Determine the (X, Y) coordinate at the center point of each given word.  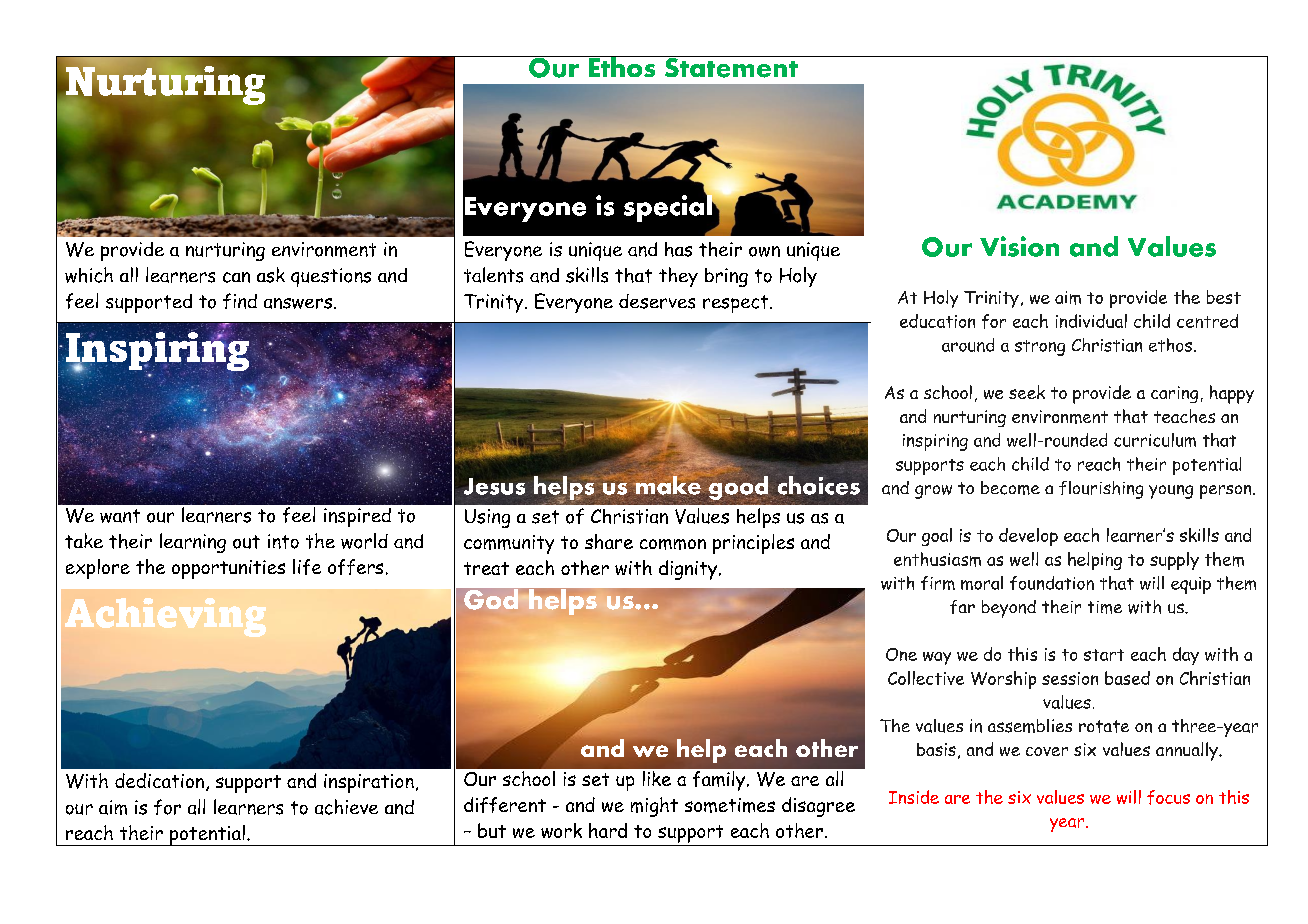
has (678, 249)
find (240, 301)
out (246, 542)
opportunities (228, 569)
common (673, 544)
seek (1027, 392)
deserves (657, 301)
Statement (731, 67)
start (1104, 655)
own (764, 251)
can (236, 277)
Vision (1019, 246)
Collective (926, 678)
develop (1028, 537)
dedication (159, 780)
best (1224, 297)
